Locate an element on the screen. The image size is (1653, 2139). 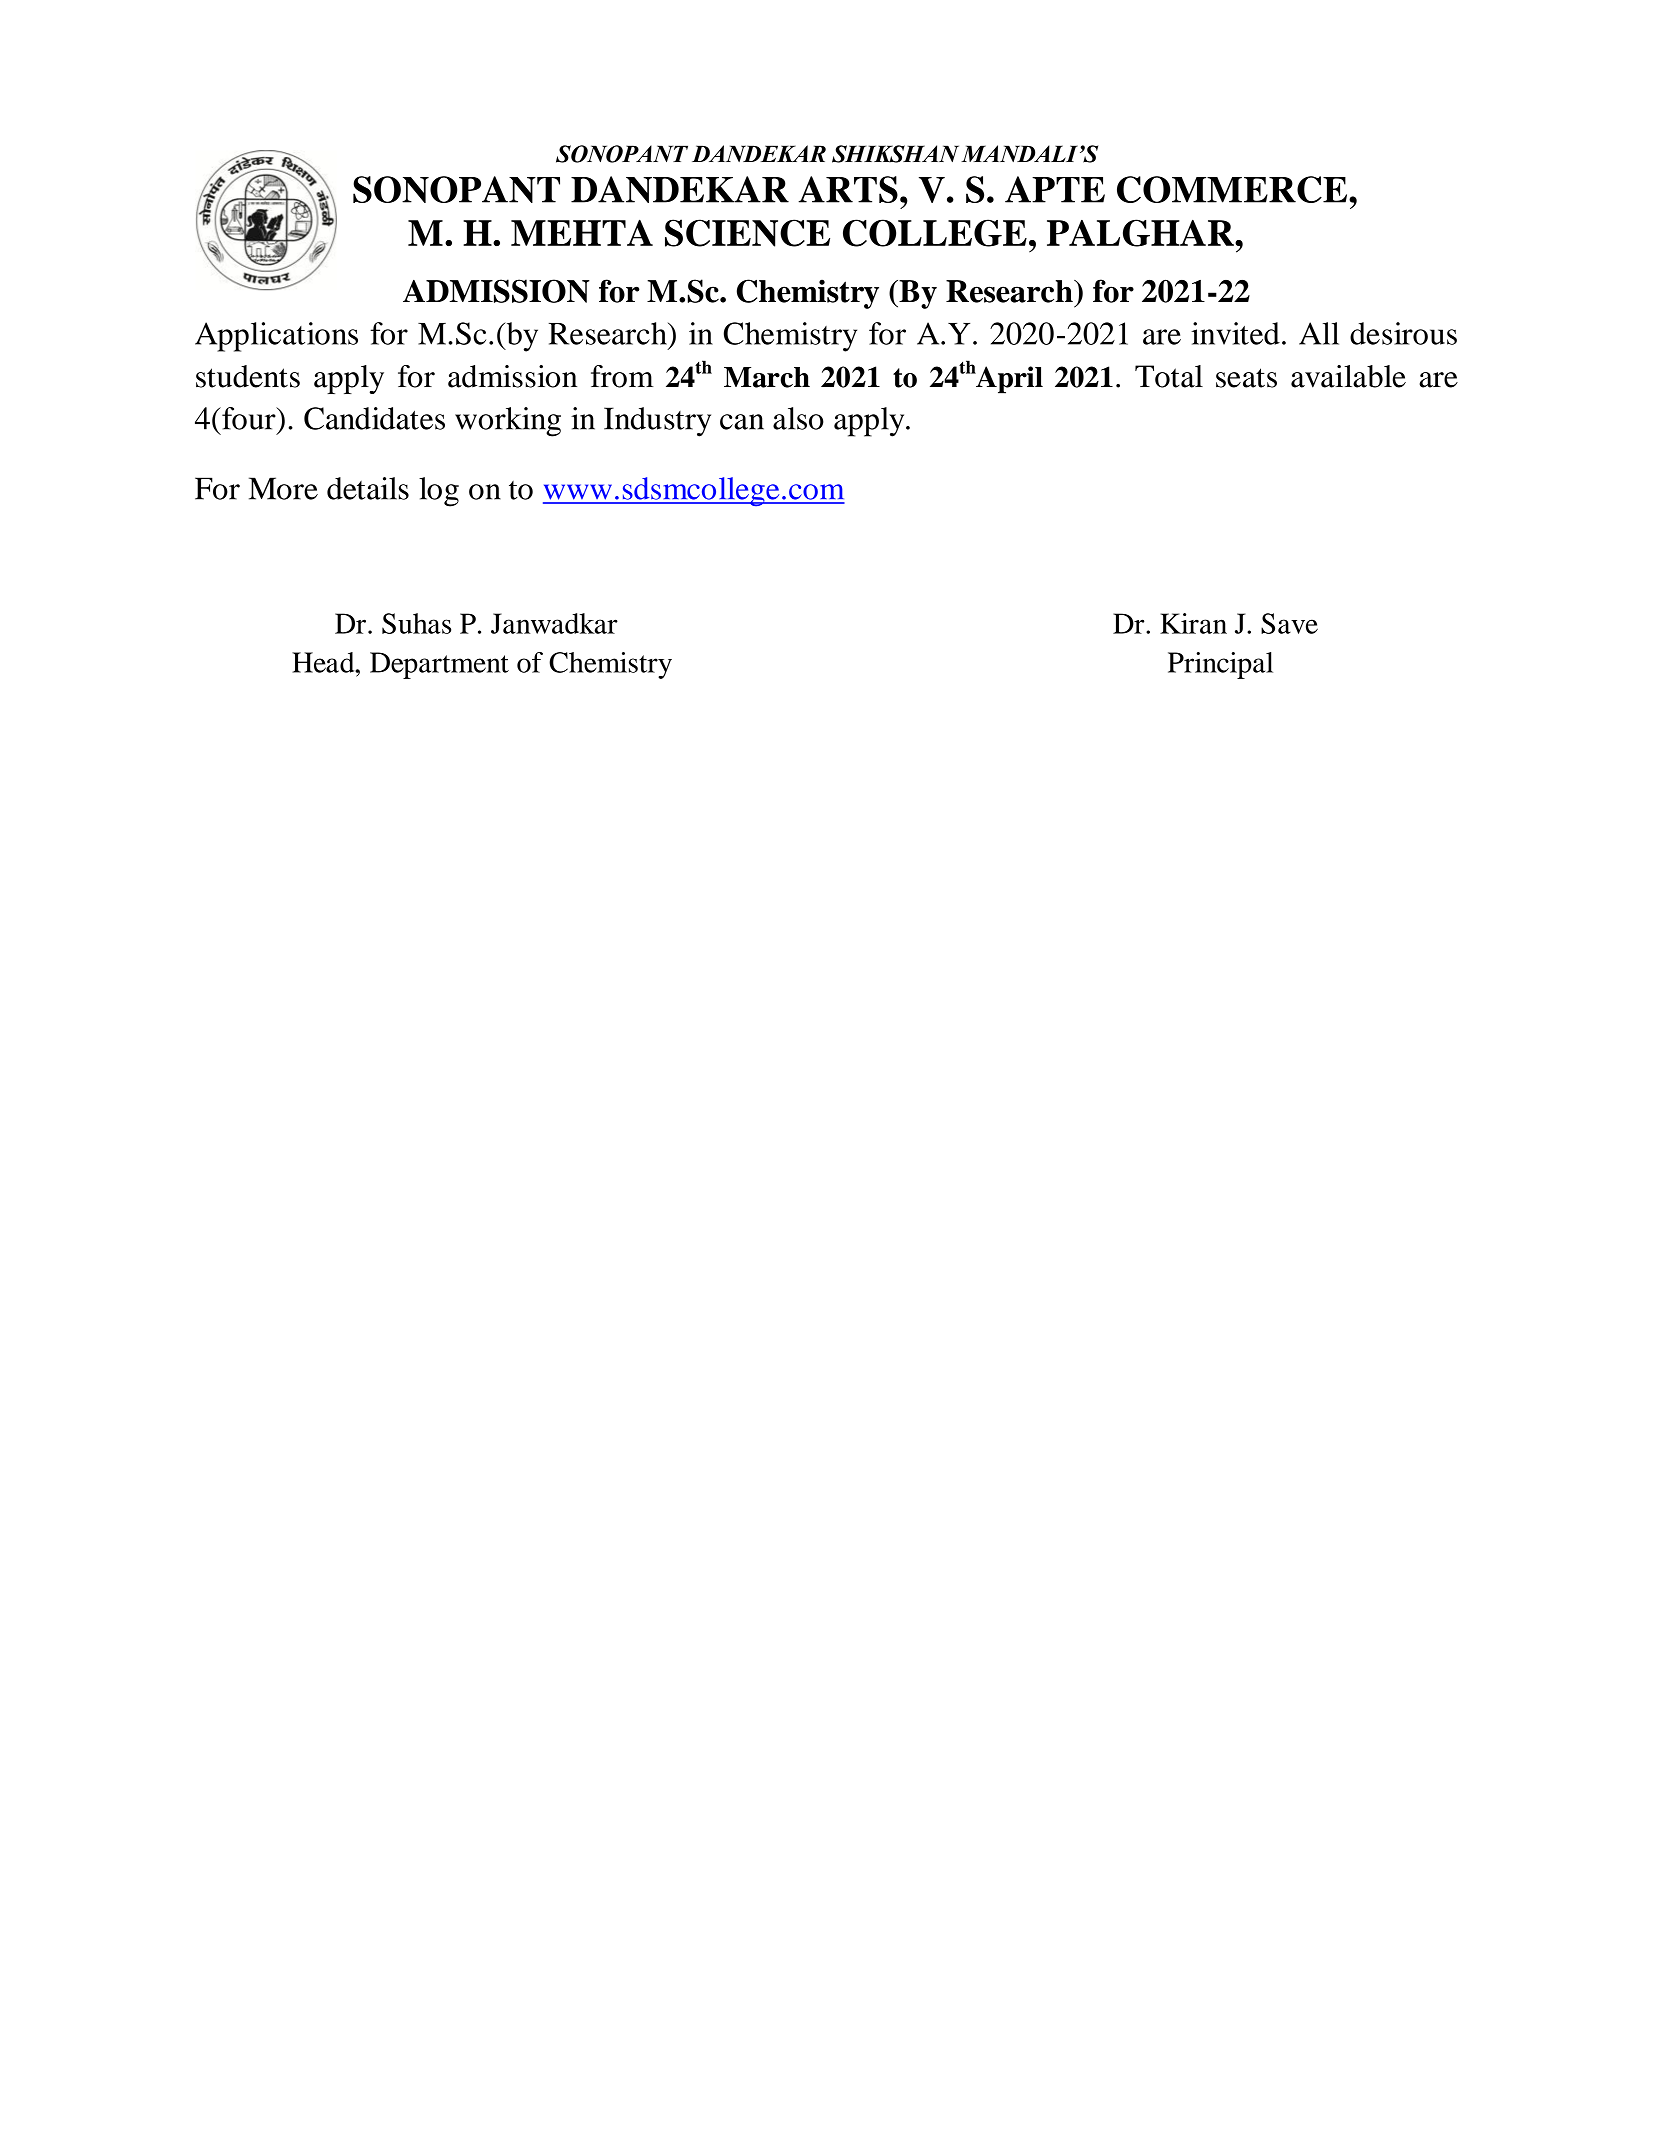
COMMERCE is located at coordinates (1233, 189).
